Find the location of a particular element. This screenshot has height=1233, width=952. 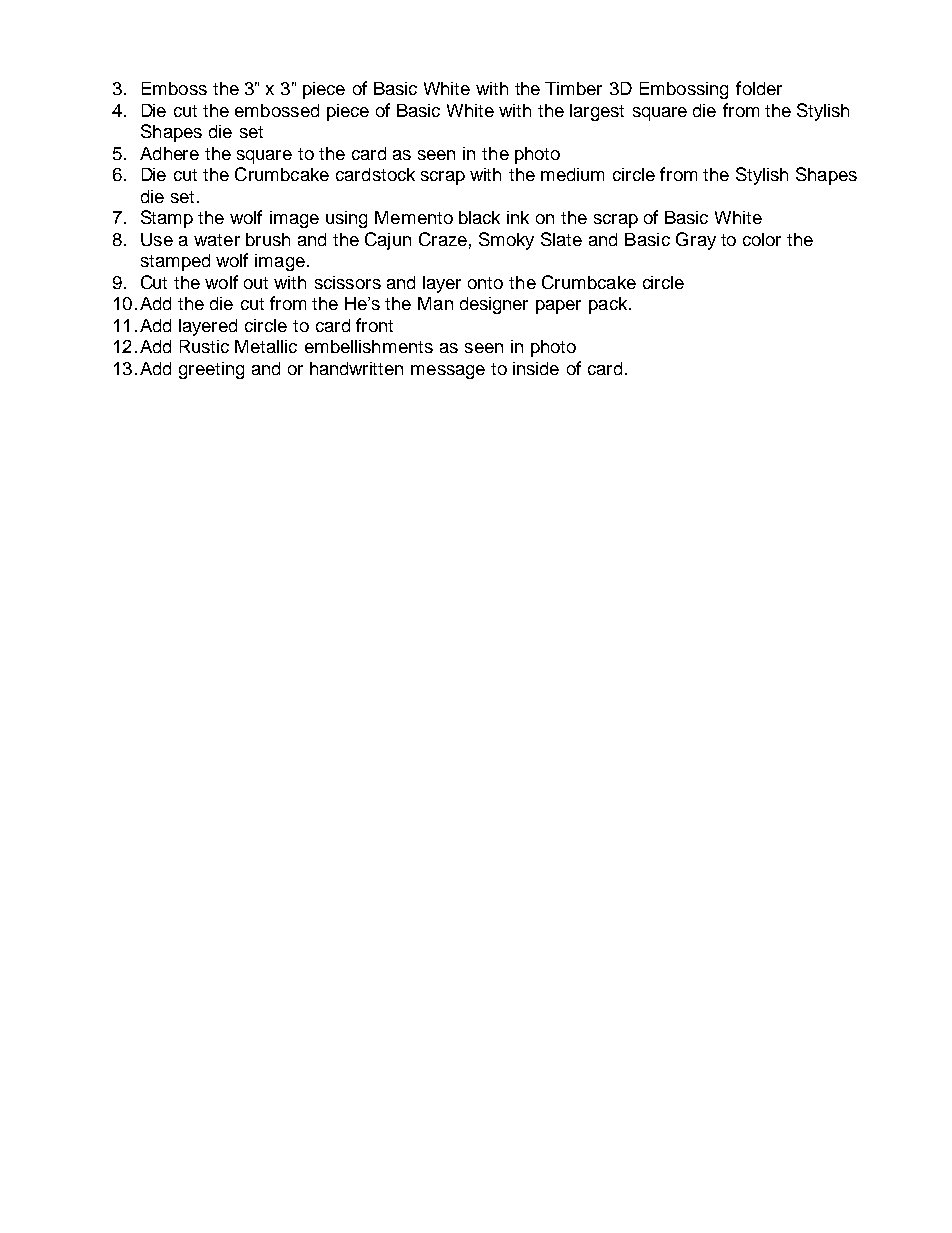

message is located at coordinates (448, 372).
